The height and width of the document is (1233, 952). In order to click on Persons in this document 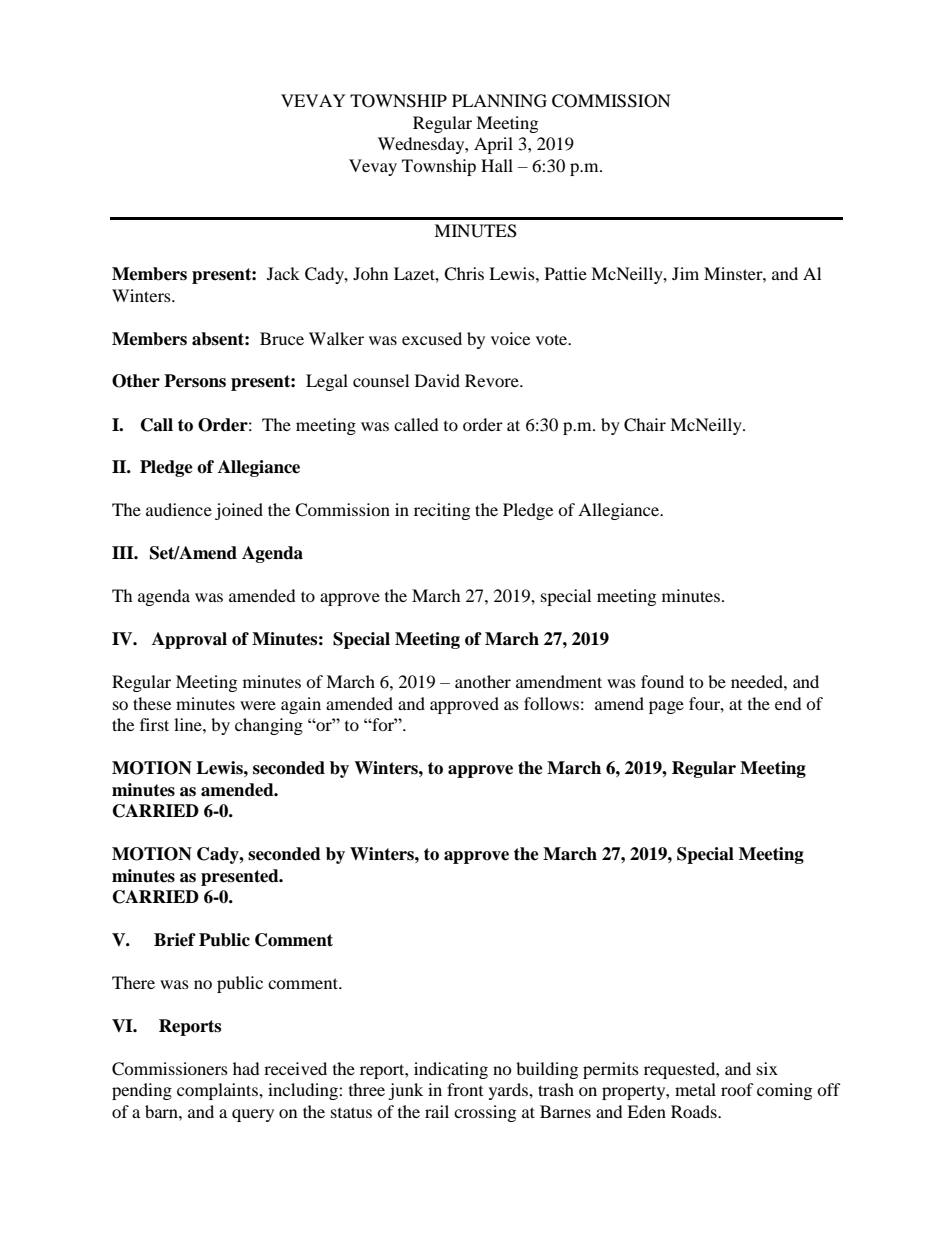, I will do `click(195, 381)`.
